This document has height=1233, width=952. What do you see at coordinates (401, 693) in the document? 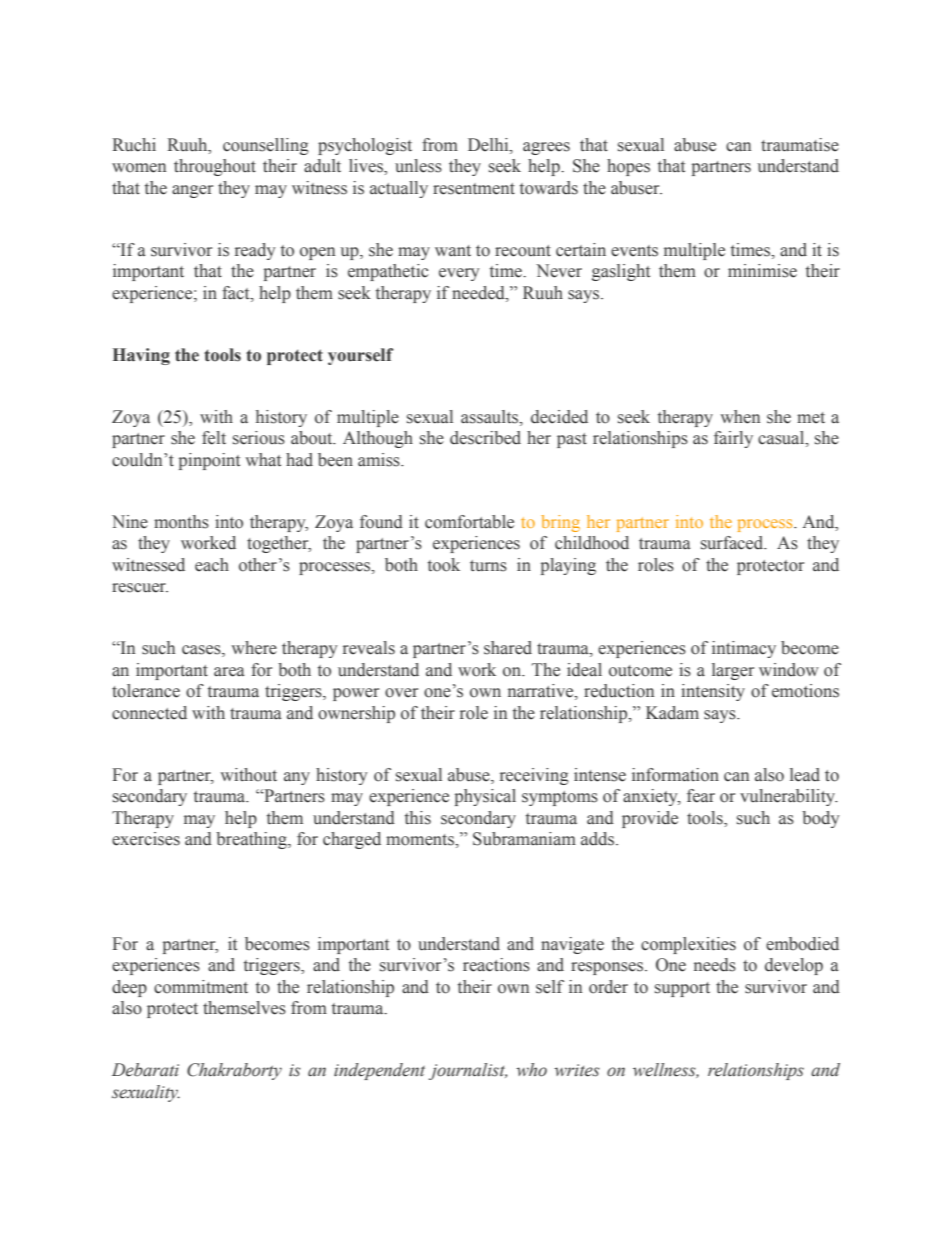
I see `over` at bounding box center [401, 693].
